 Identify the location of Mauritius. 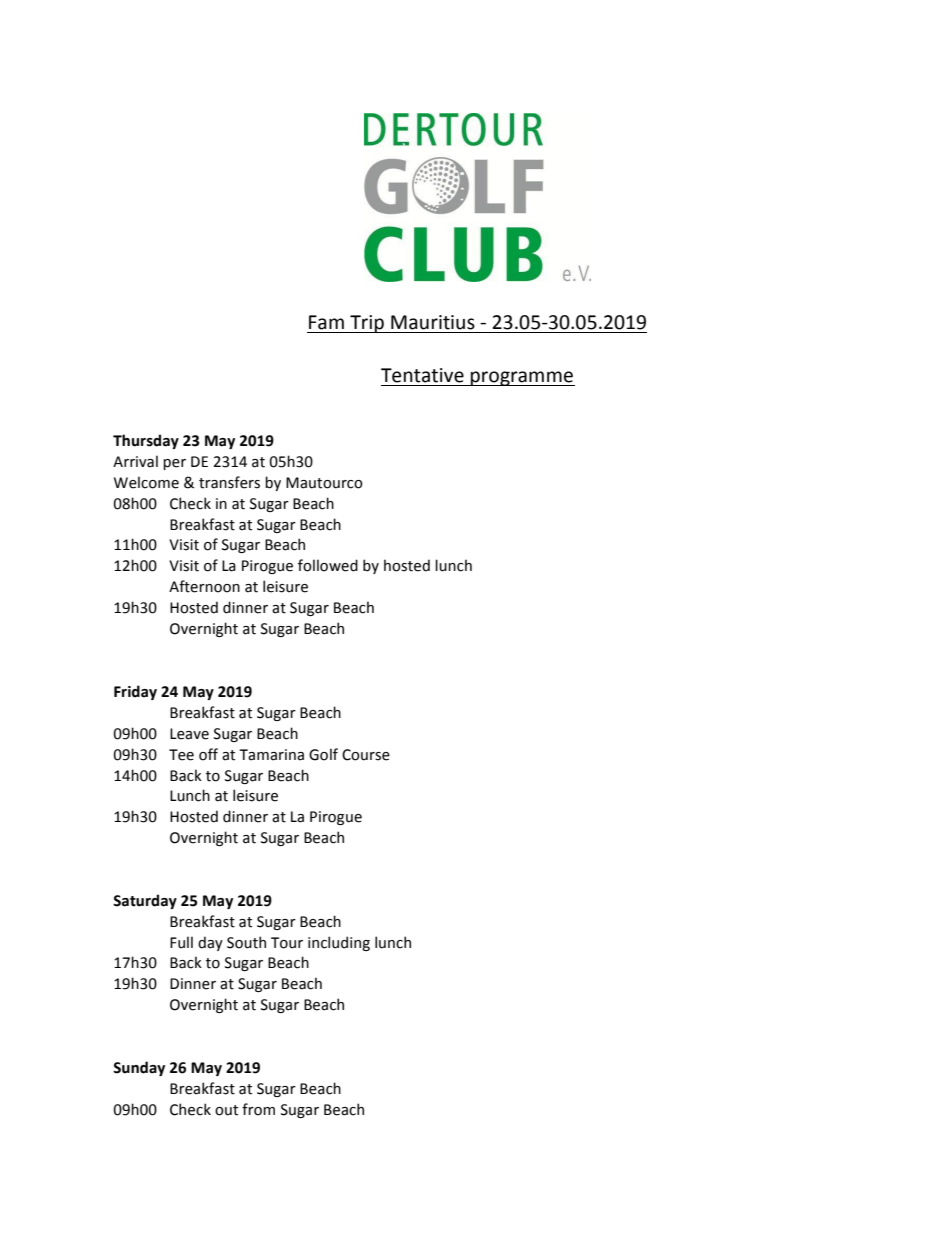
(433, 322).
